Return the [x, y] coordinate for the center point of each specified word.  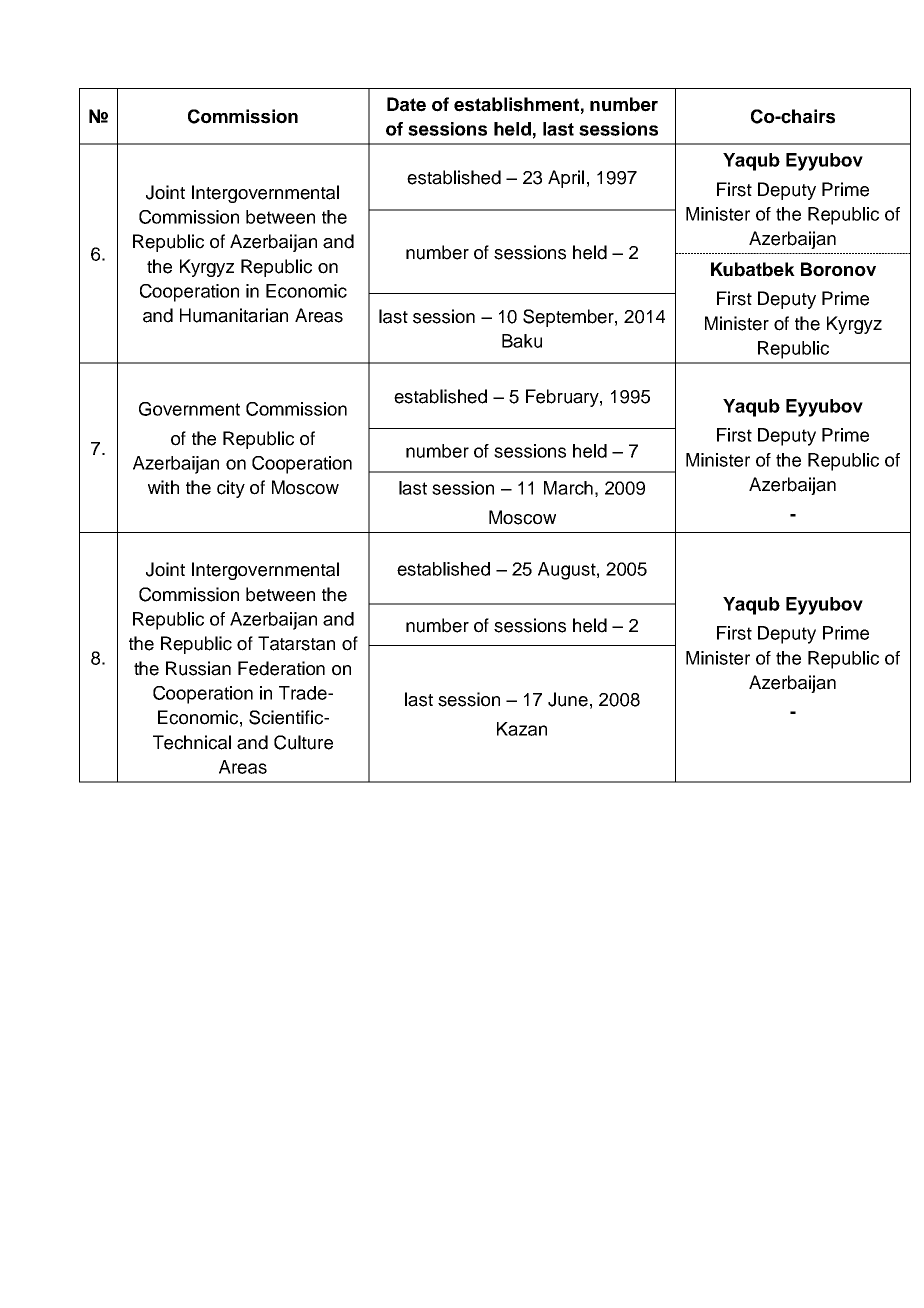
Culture [303, 742]
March [568, 488]
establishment [516, 104]
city [231, 489]
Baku [522, 341]
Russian [198, 668]
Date [406, 104]
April [566, 179]
